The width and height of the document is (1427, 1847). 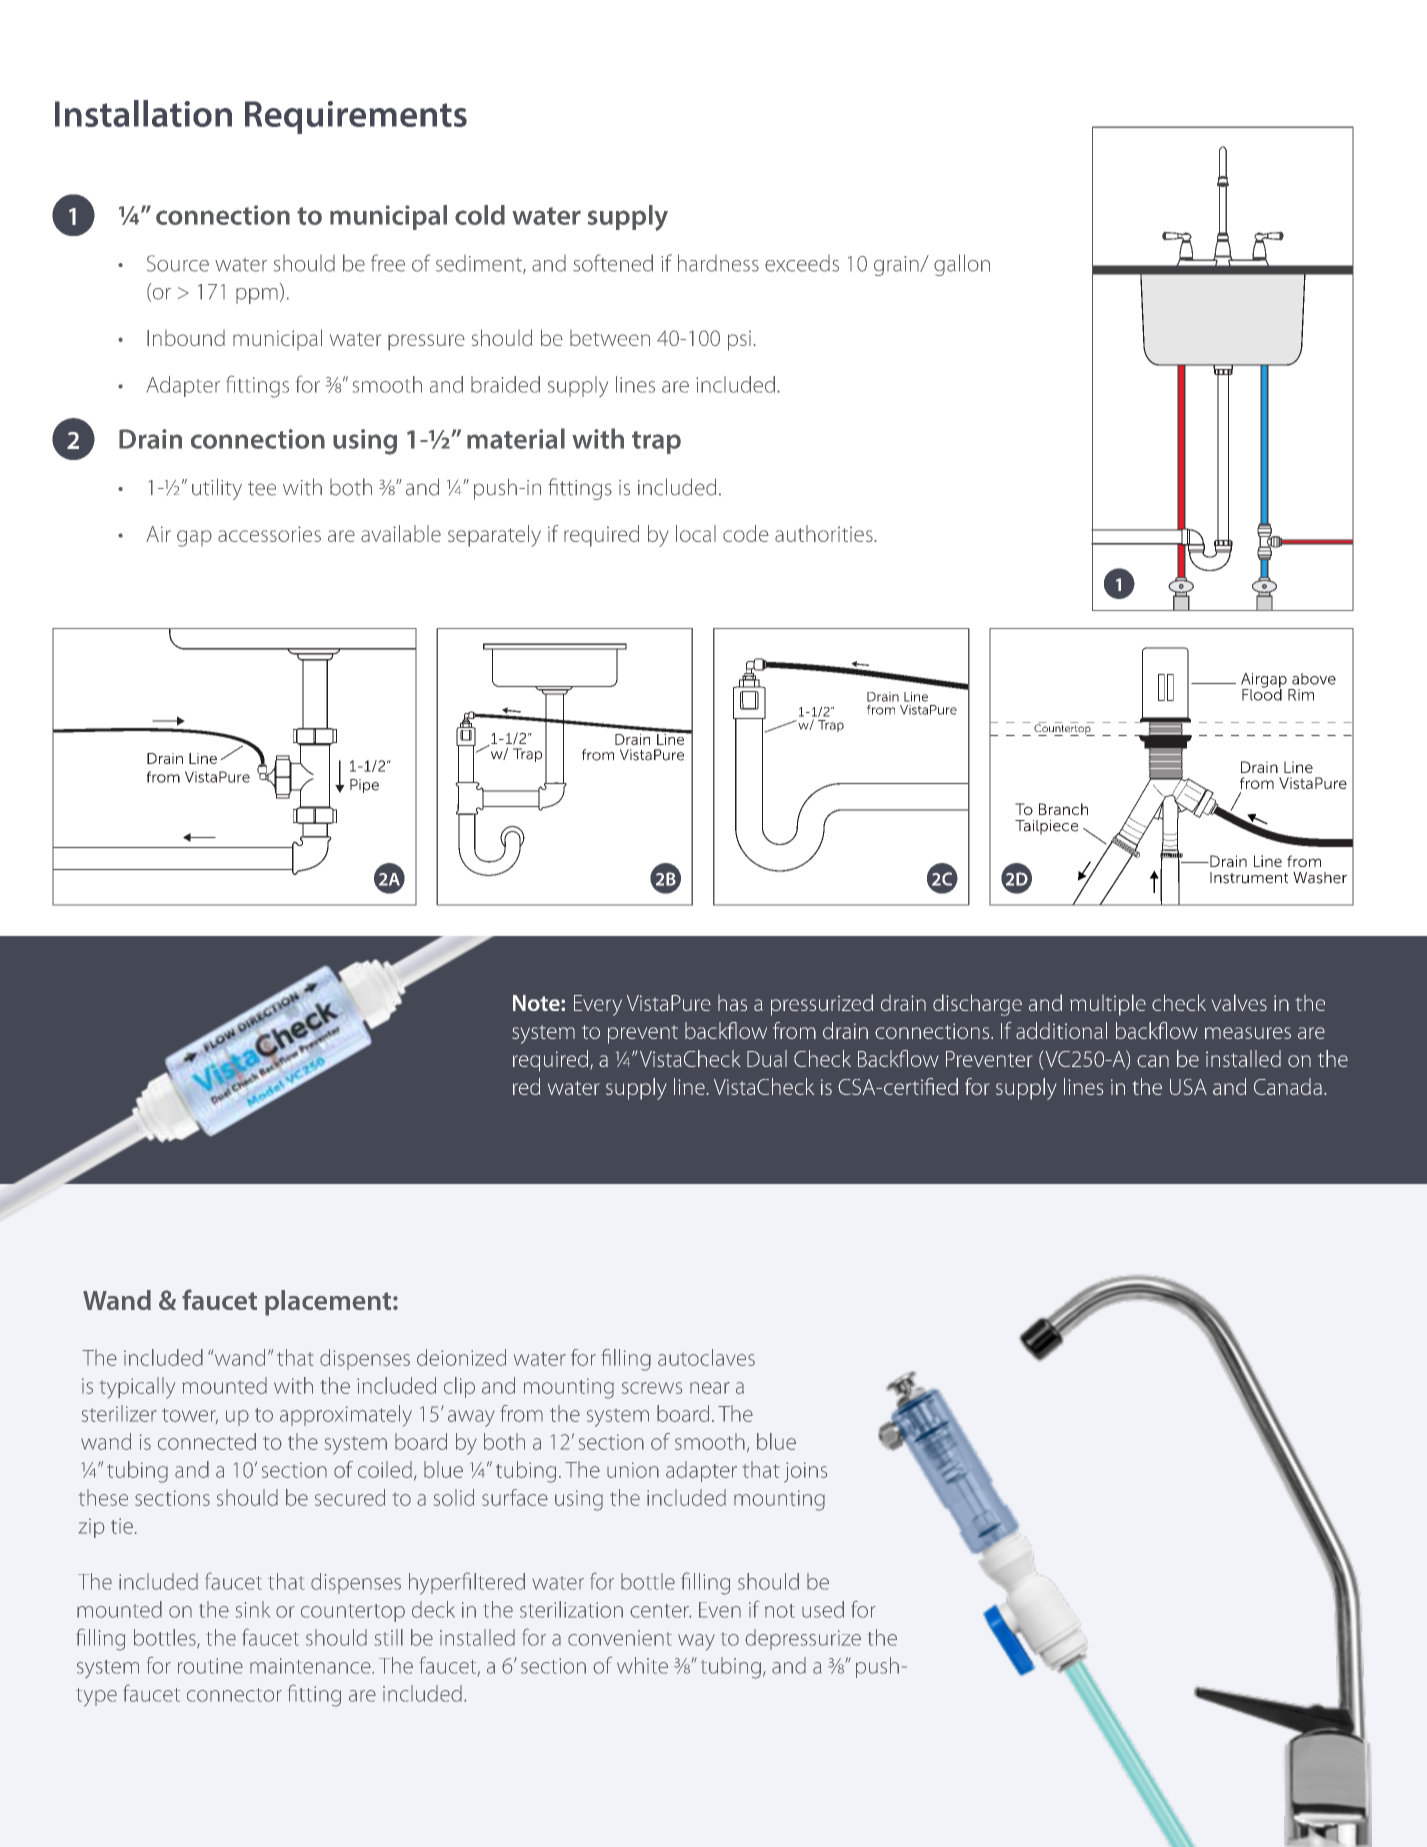 I want to click on local, so click(x=696, y=533).
